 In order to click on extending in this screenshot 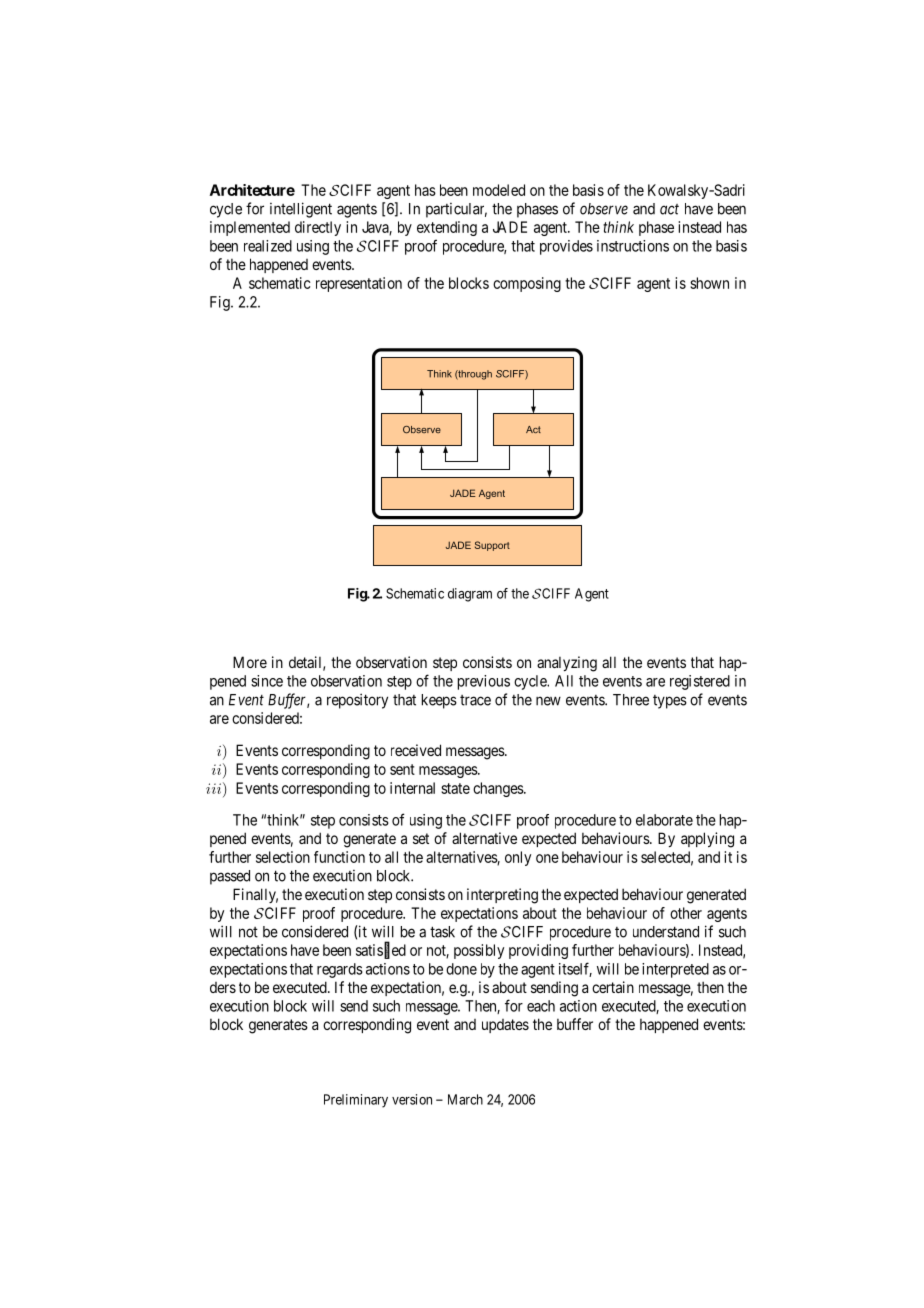, I will do `click(447, 228)`.
